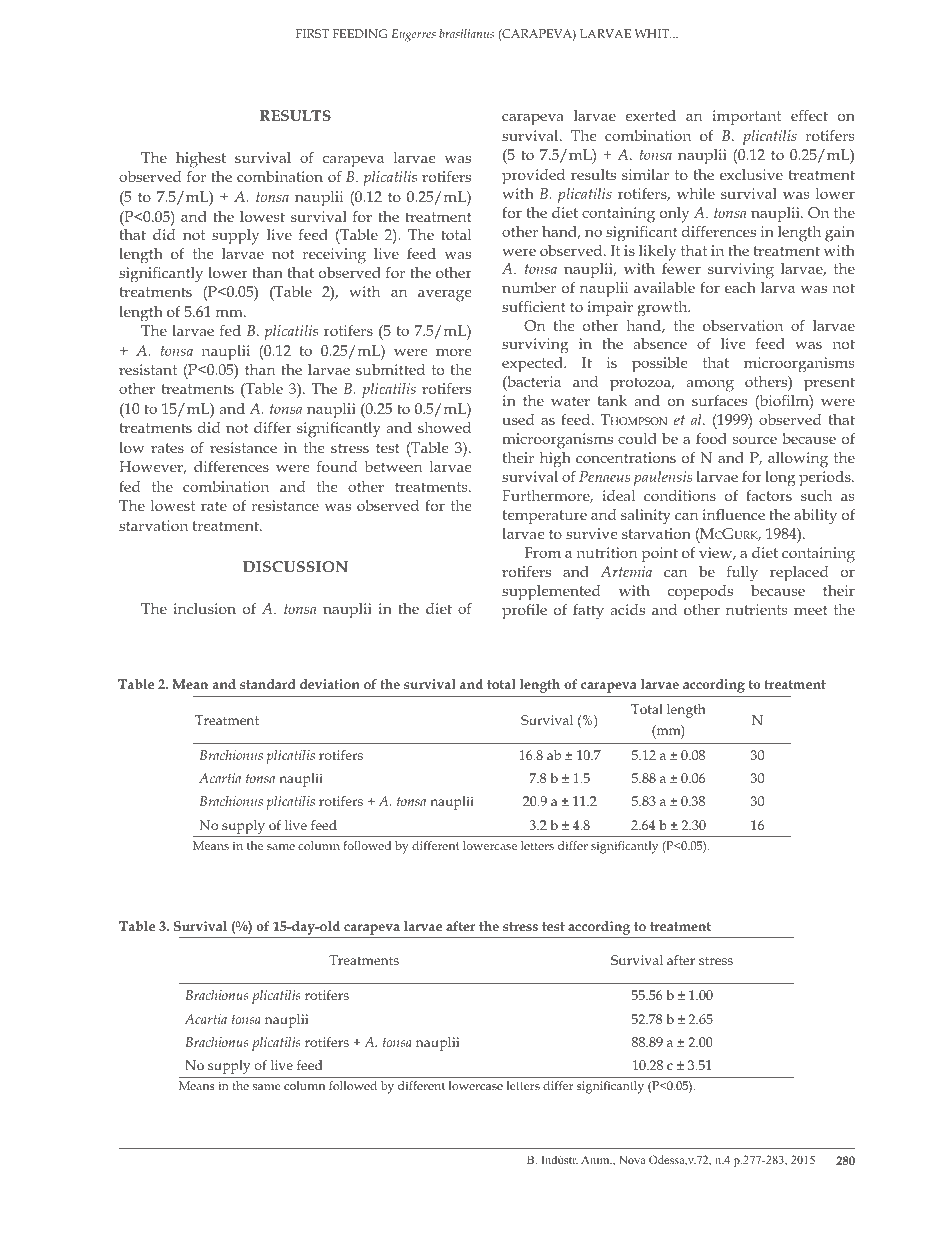  Describe the element at coordinates (533, 176) in the image. I see `provided` at that location.
